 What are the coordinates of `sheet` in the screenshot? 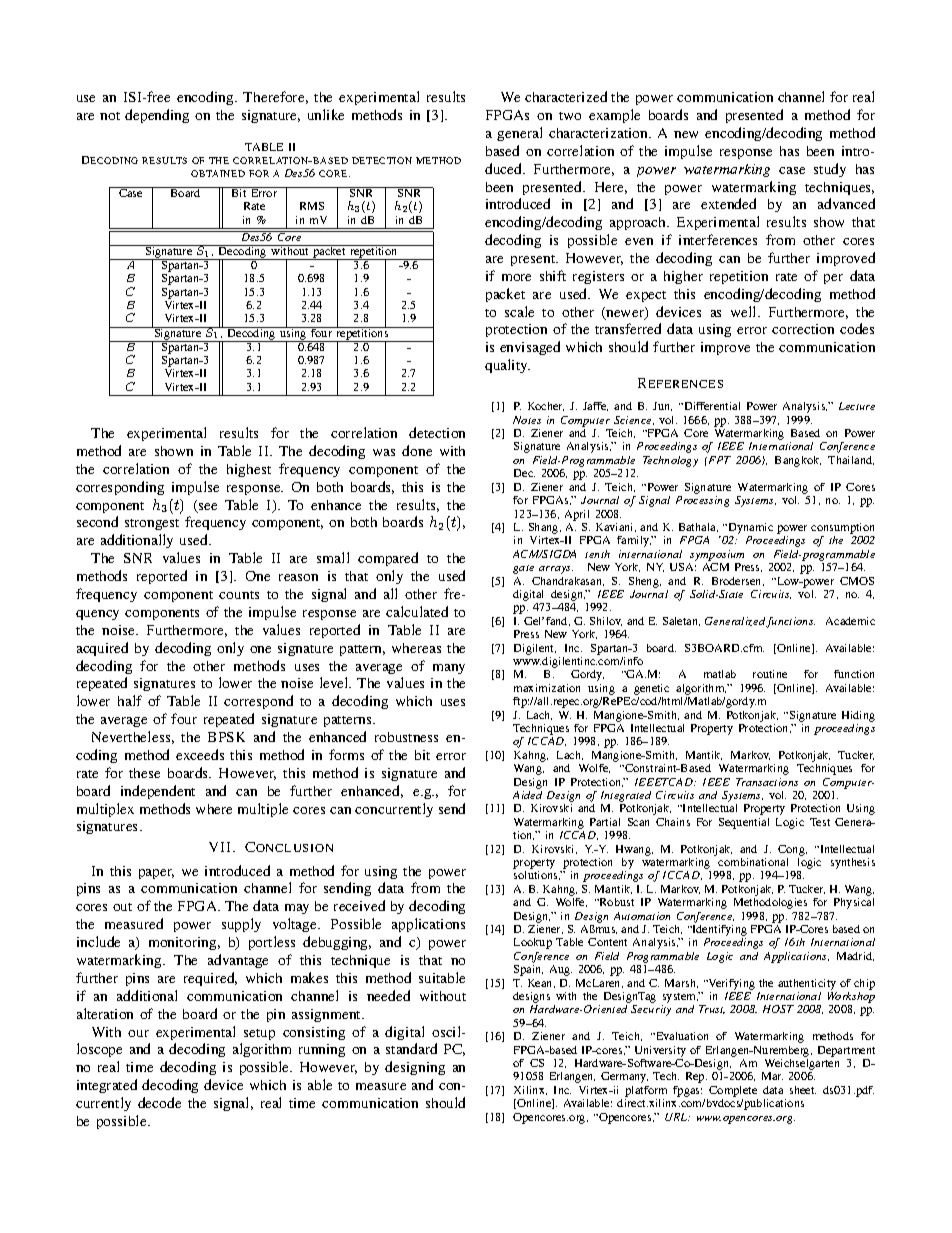 It's located at (803, 1090).
